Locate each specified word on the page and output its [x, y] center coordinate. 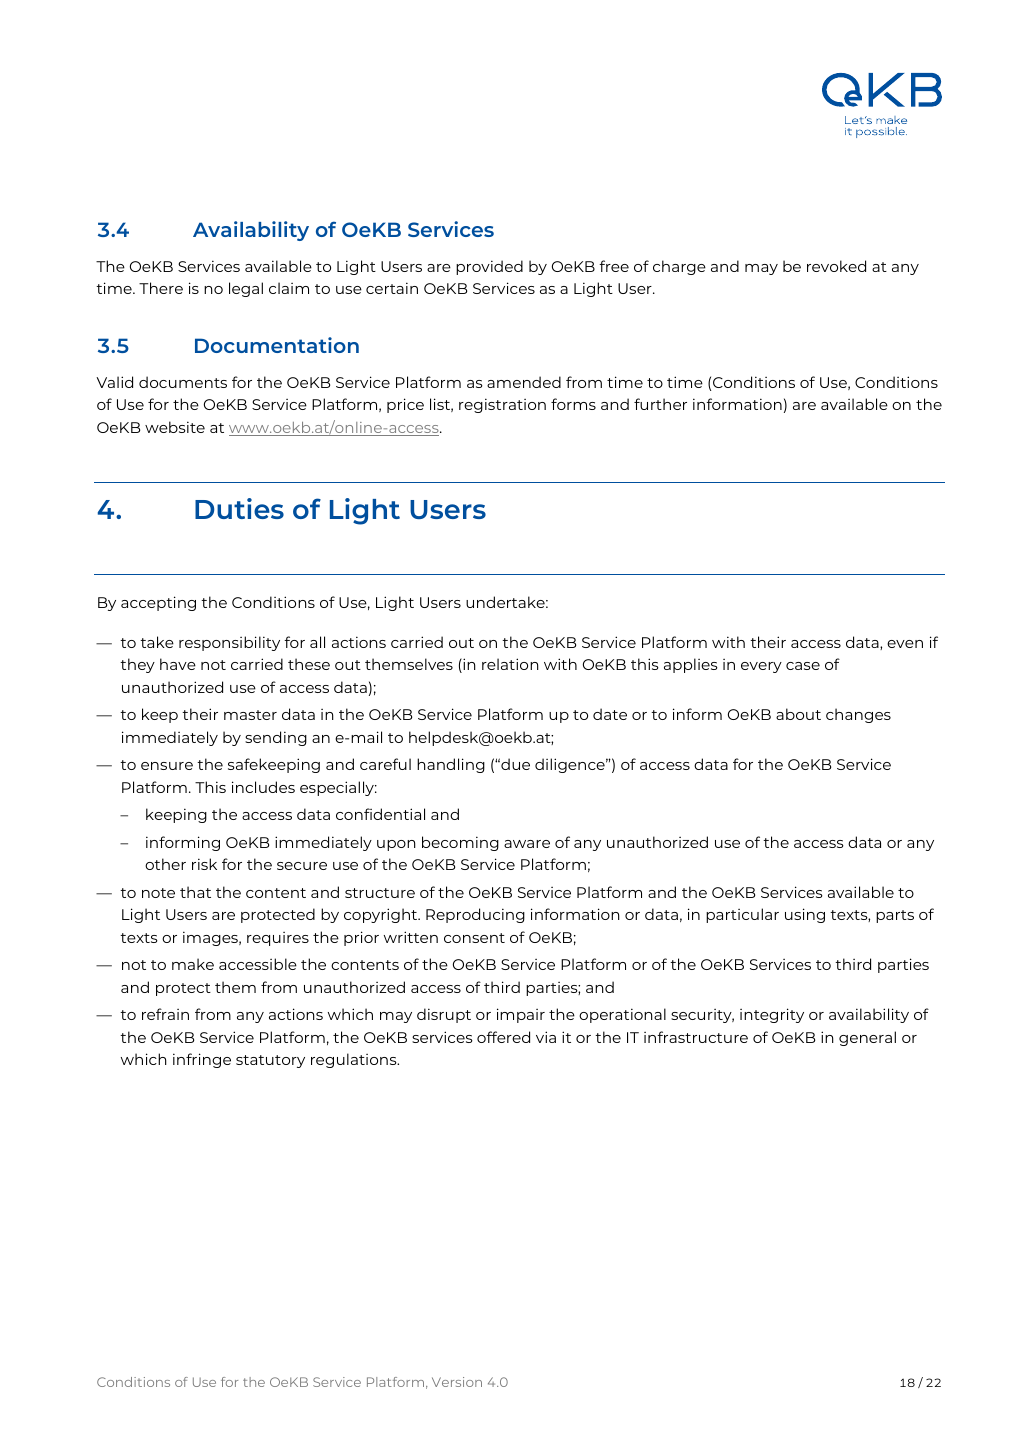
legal [246, 289]
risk [204, 864]
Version [457, 1382]
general [867, 1038]
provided [489, 267]
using [805, 915]
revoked [836, 266]
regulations [355, 1060]
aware [527, 844]
